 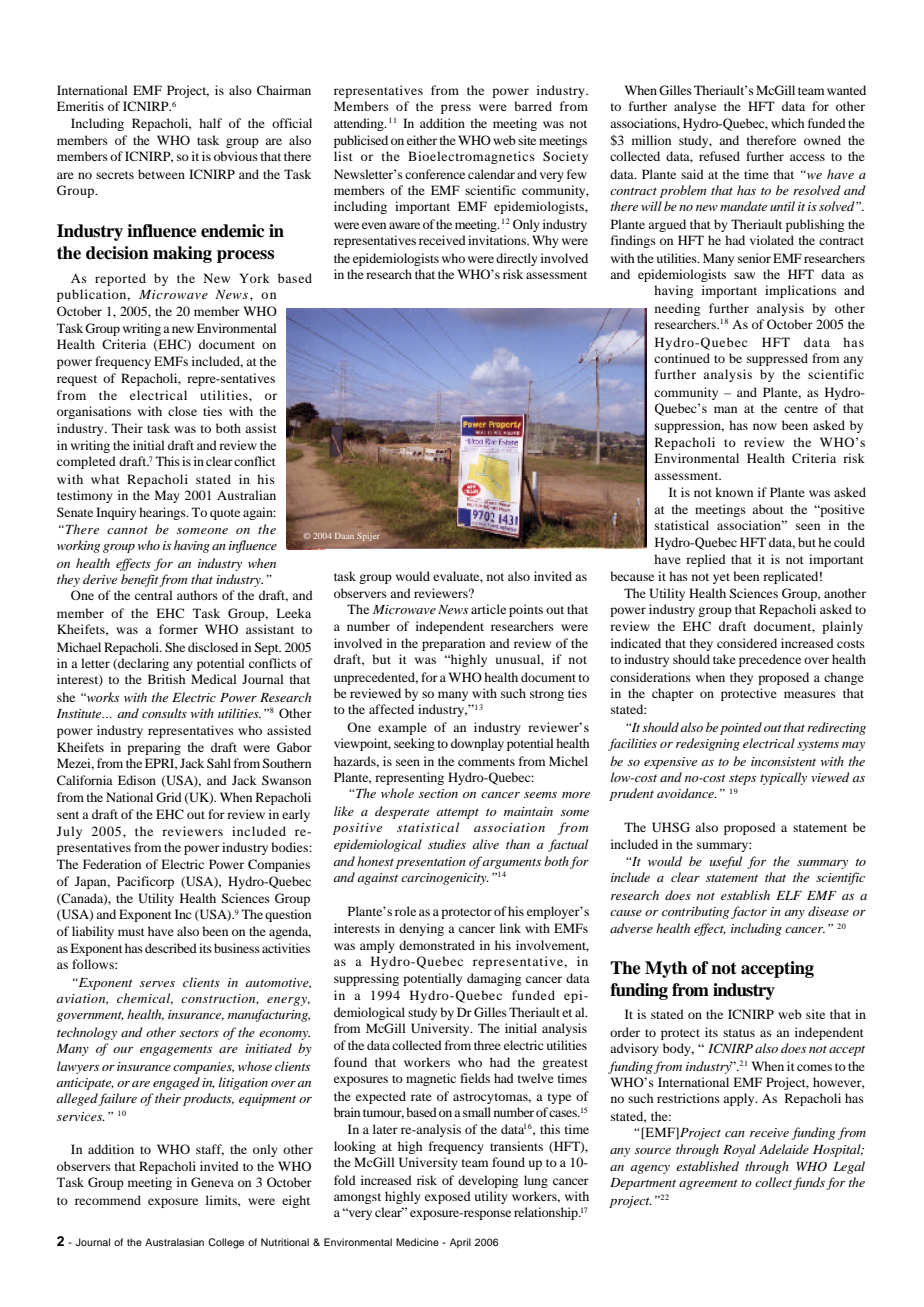 I want to click on Australasian, so click(x=174, y=1242).
